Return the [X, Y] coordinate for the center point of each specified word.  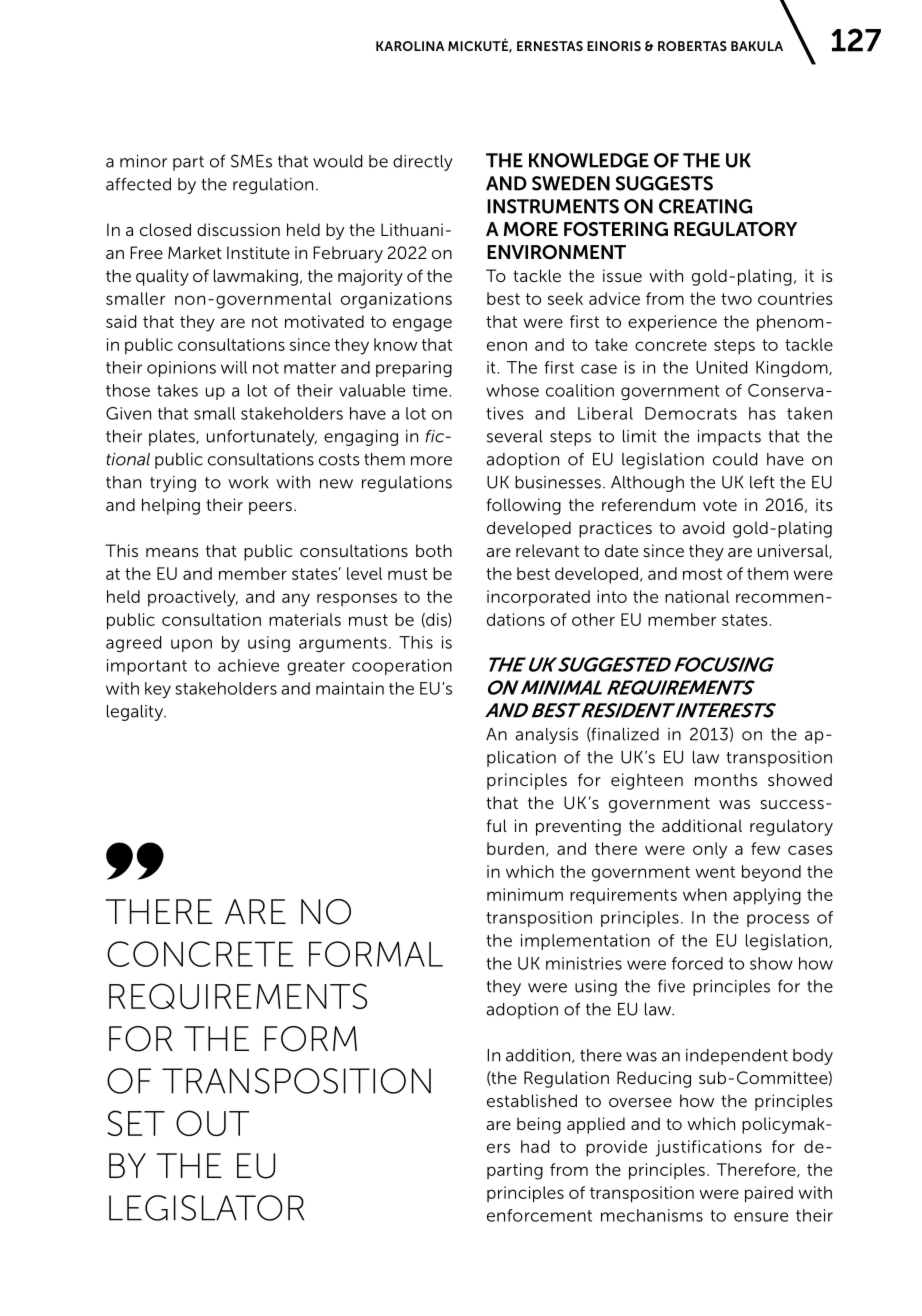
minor [143, 161]
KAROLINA [410, 46]
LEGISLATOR [206, 1208]
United [721, 367]
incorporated [538, 598]
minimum [525, 894]
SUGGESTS [664, 183]
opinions [181, 369]
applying [767, 896]
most [702, 574]
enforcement [539, 1215]
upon [191, 645]
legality [136, 713]
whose [512, 390]
